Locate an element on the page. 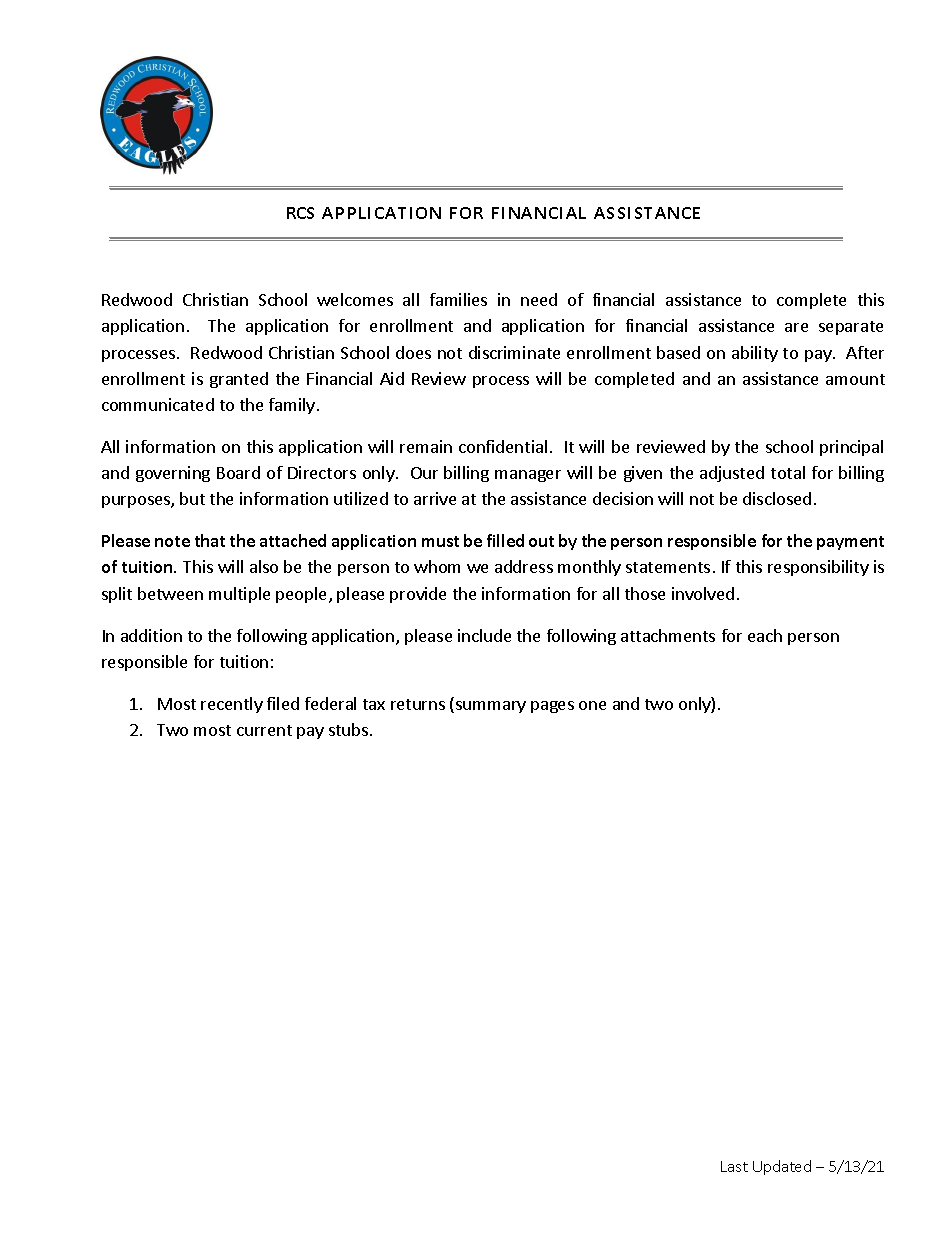  are is located at coordinates (796, 327).
